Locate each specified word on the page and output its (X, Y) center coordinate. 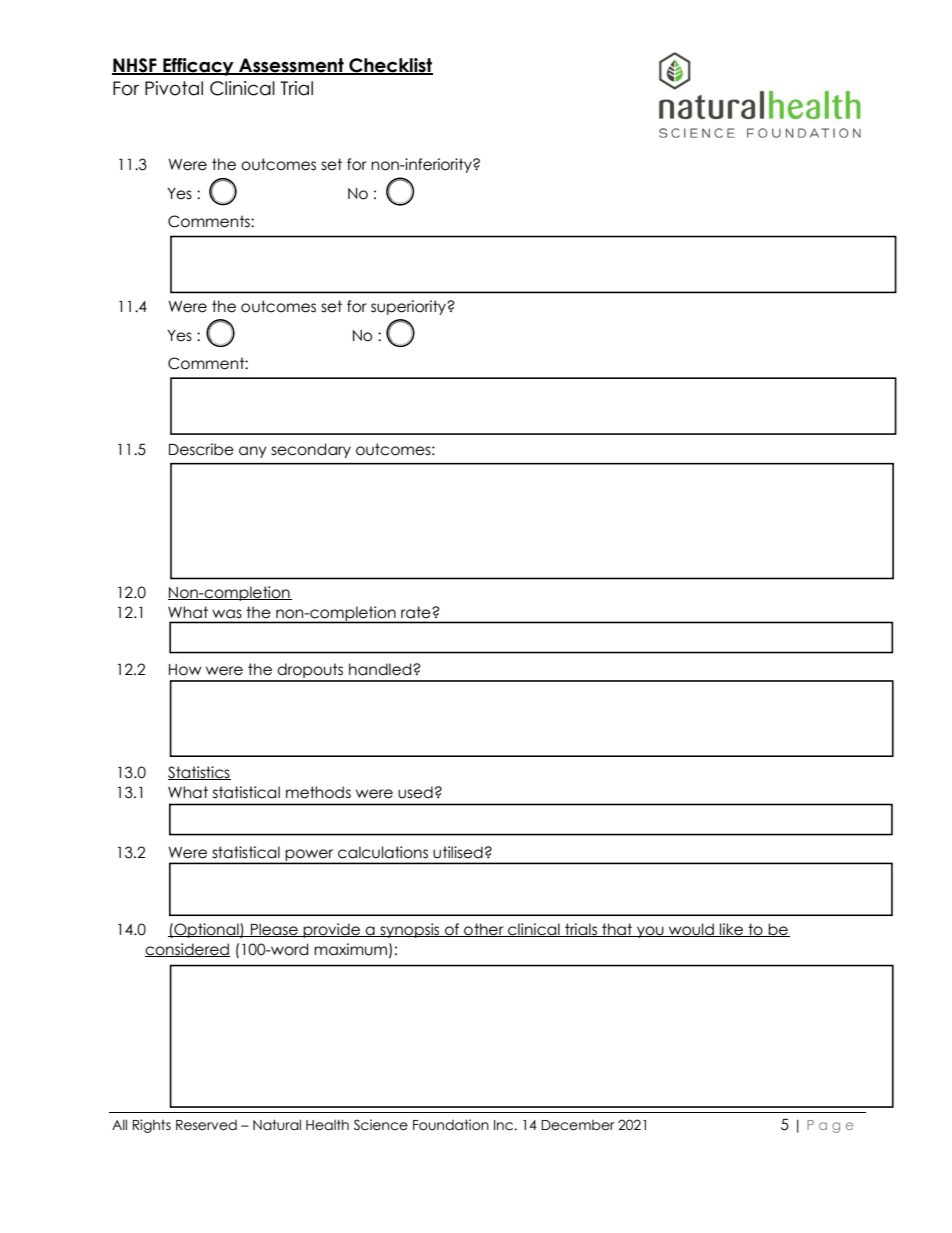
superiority (409, 307)
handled (381, 669)
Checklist (390, 66)
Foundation (451, 1125)
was (227, 613)
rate (415, 612)
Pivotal (174, 88)
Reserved (206, 1125)
